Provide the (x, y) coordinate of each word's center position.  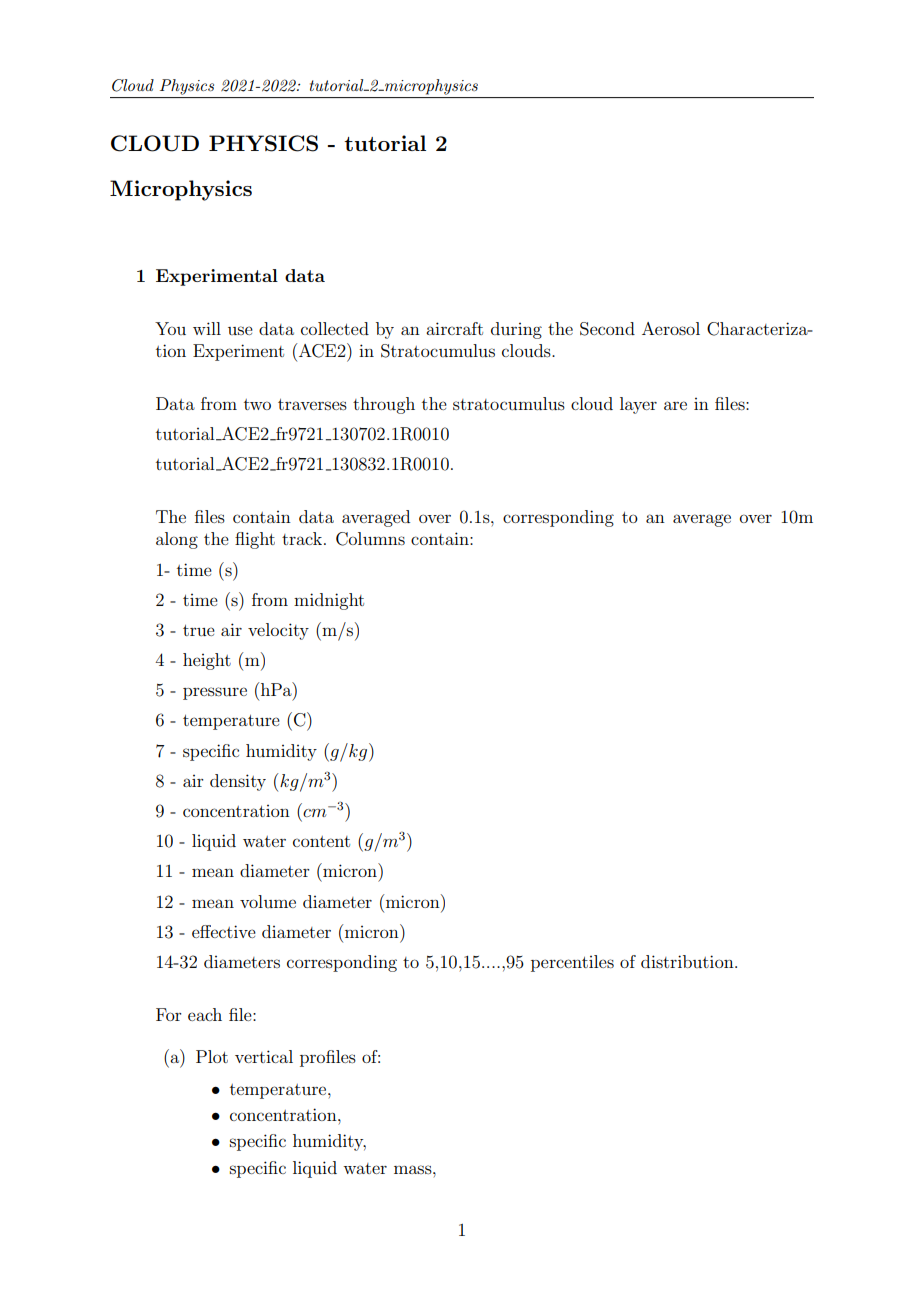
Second (607, 329)
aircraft (454, 328)
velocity (278, 631)
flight (255, 540)
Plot (212, 1056)
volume (268, 901)
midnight (329, 601)
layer (638, 405)
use (240, 330)
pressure (215, 693)
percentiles (572, 963)
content (321, 841)
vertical (264, 1056)
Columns (370, 539)
